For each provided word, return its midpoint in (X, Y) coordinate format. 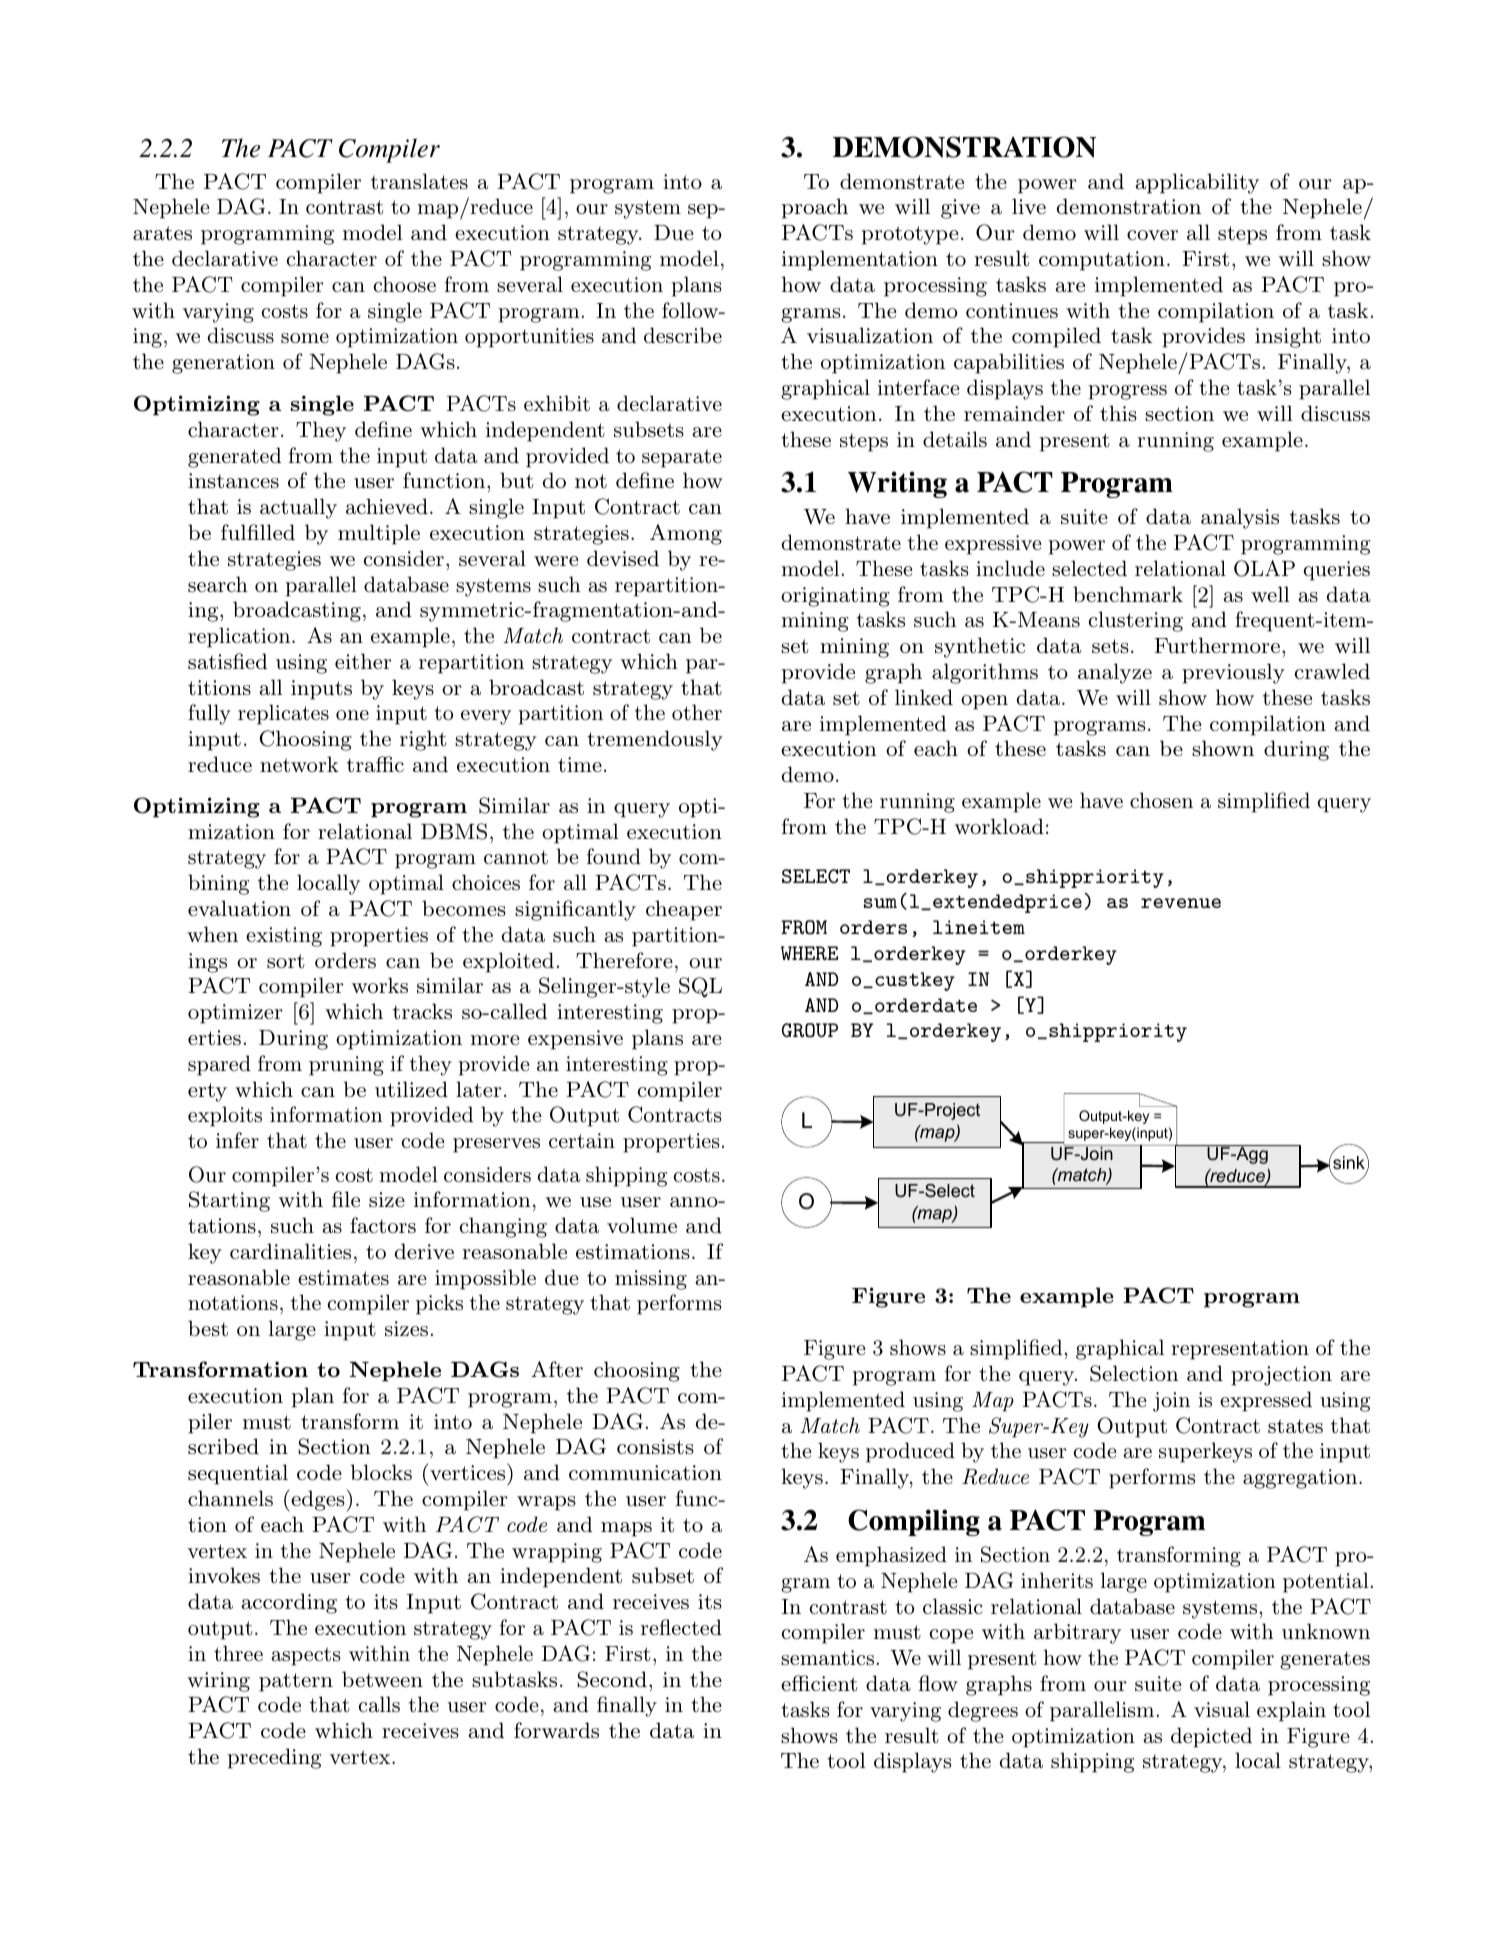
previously (1233, 673)
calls (379, 1704)
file (346, 1199)
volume (642, 1225)
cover (1152, 235)
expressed (1266, 1401)
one (352, 715)
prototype (910, 235)
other (697, 712)
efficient (819, 1683)
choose (404, 284)
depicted (1211, 1737)
